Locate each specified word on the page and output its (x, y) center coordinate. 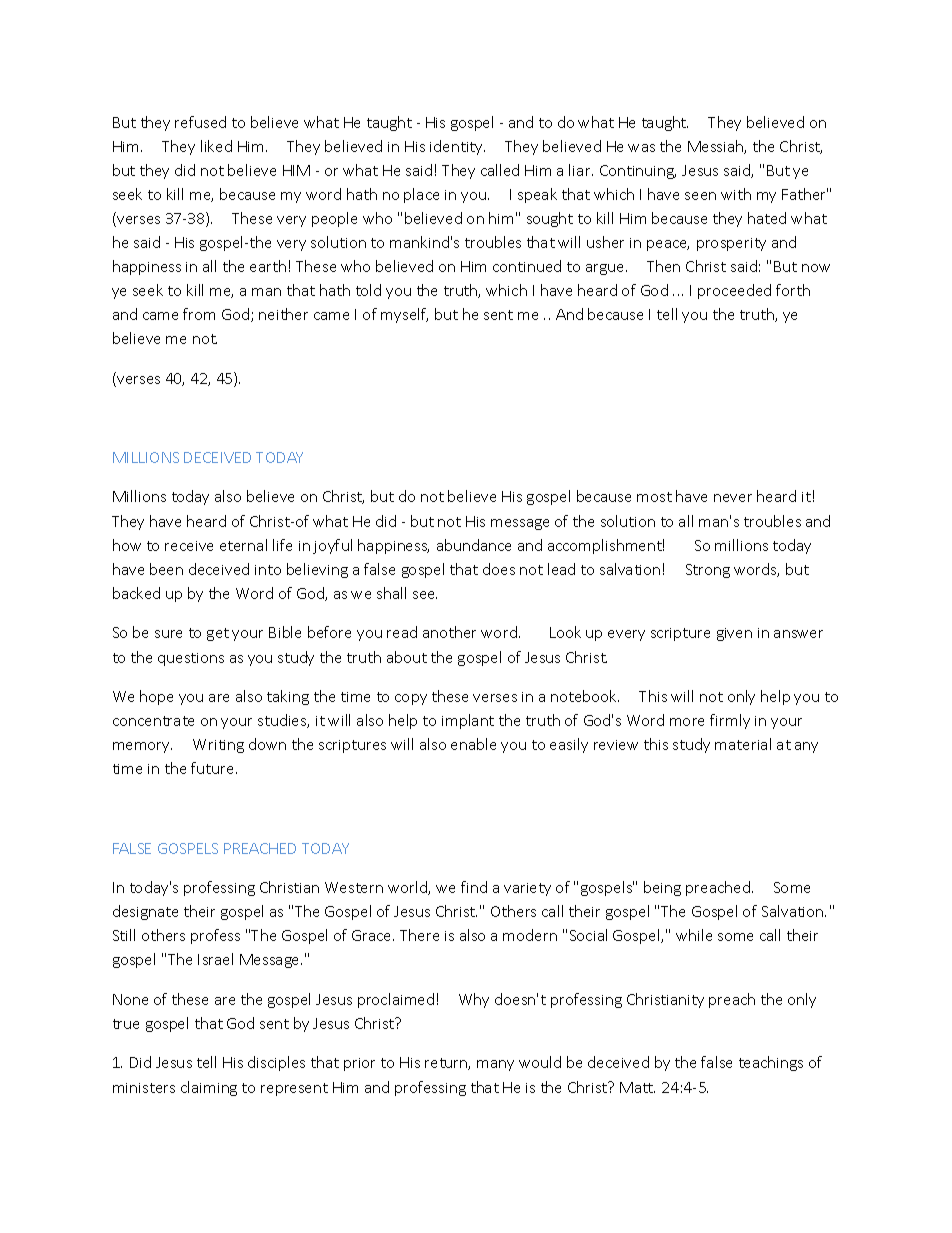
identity (457, 147)
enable (473, 744)
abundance (474, 545)
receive (189, 546)
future (214, 768)
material (743, 744)
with (736, 194)
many (495, 1065)
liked (216, 146)
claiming (209, 1088)
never (733, 498)
